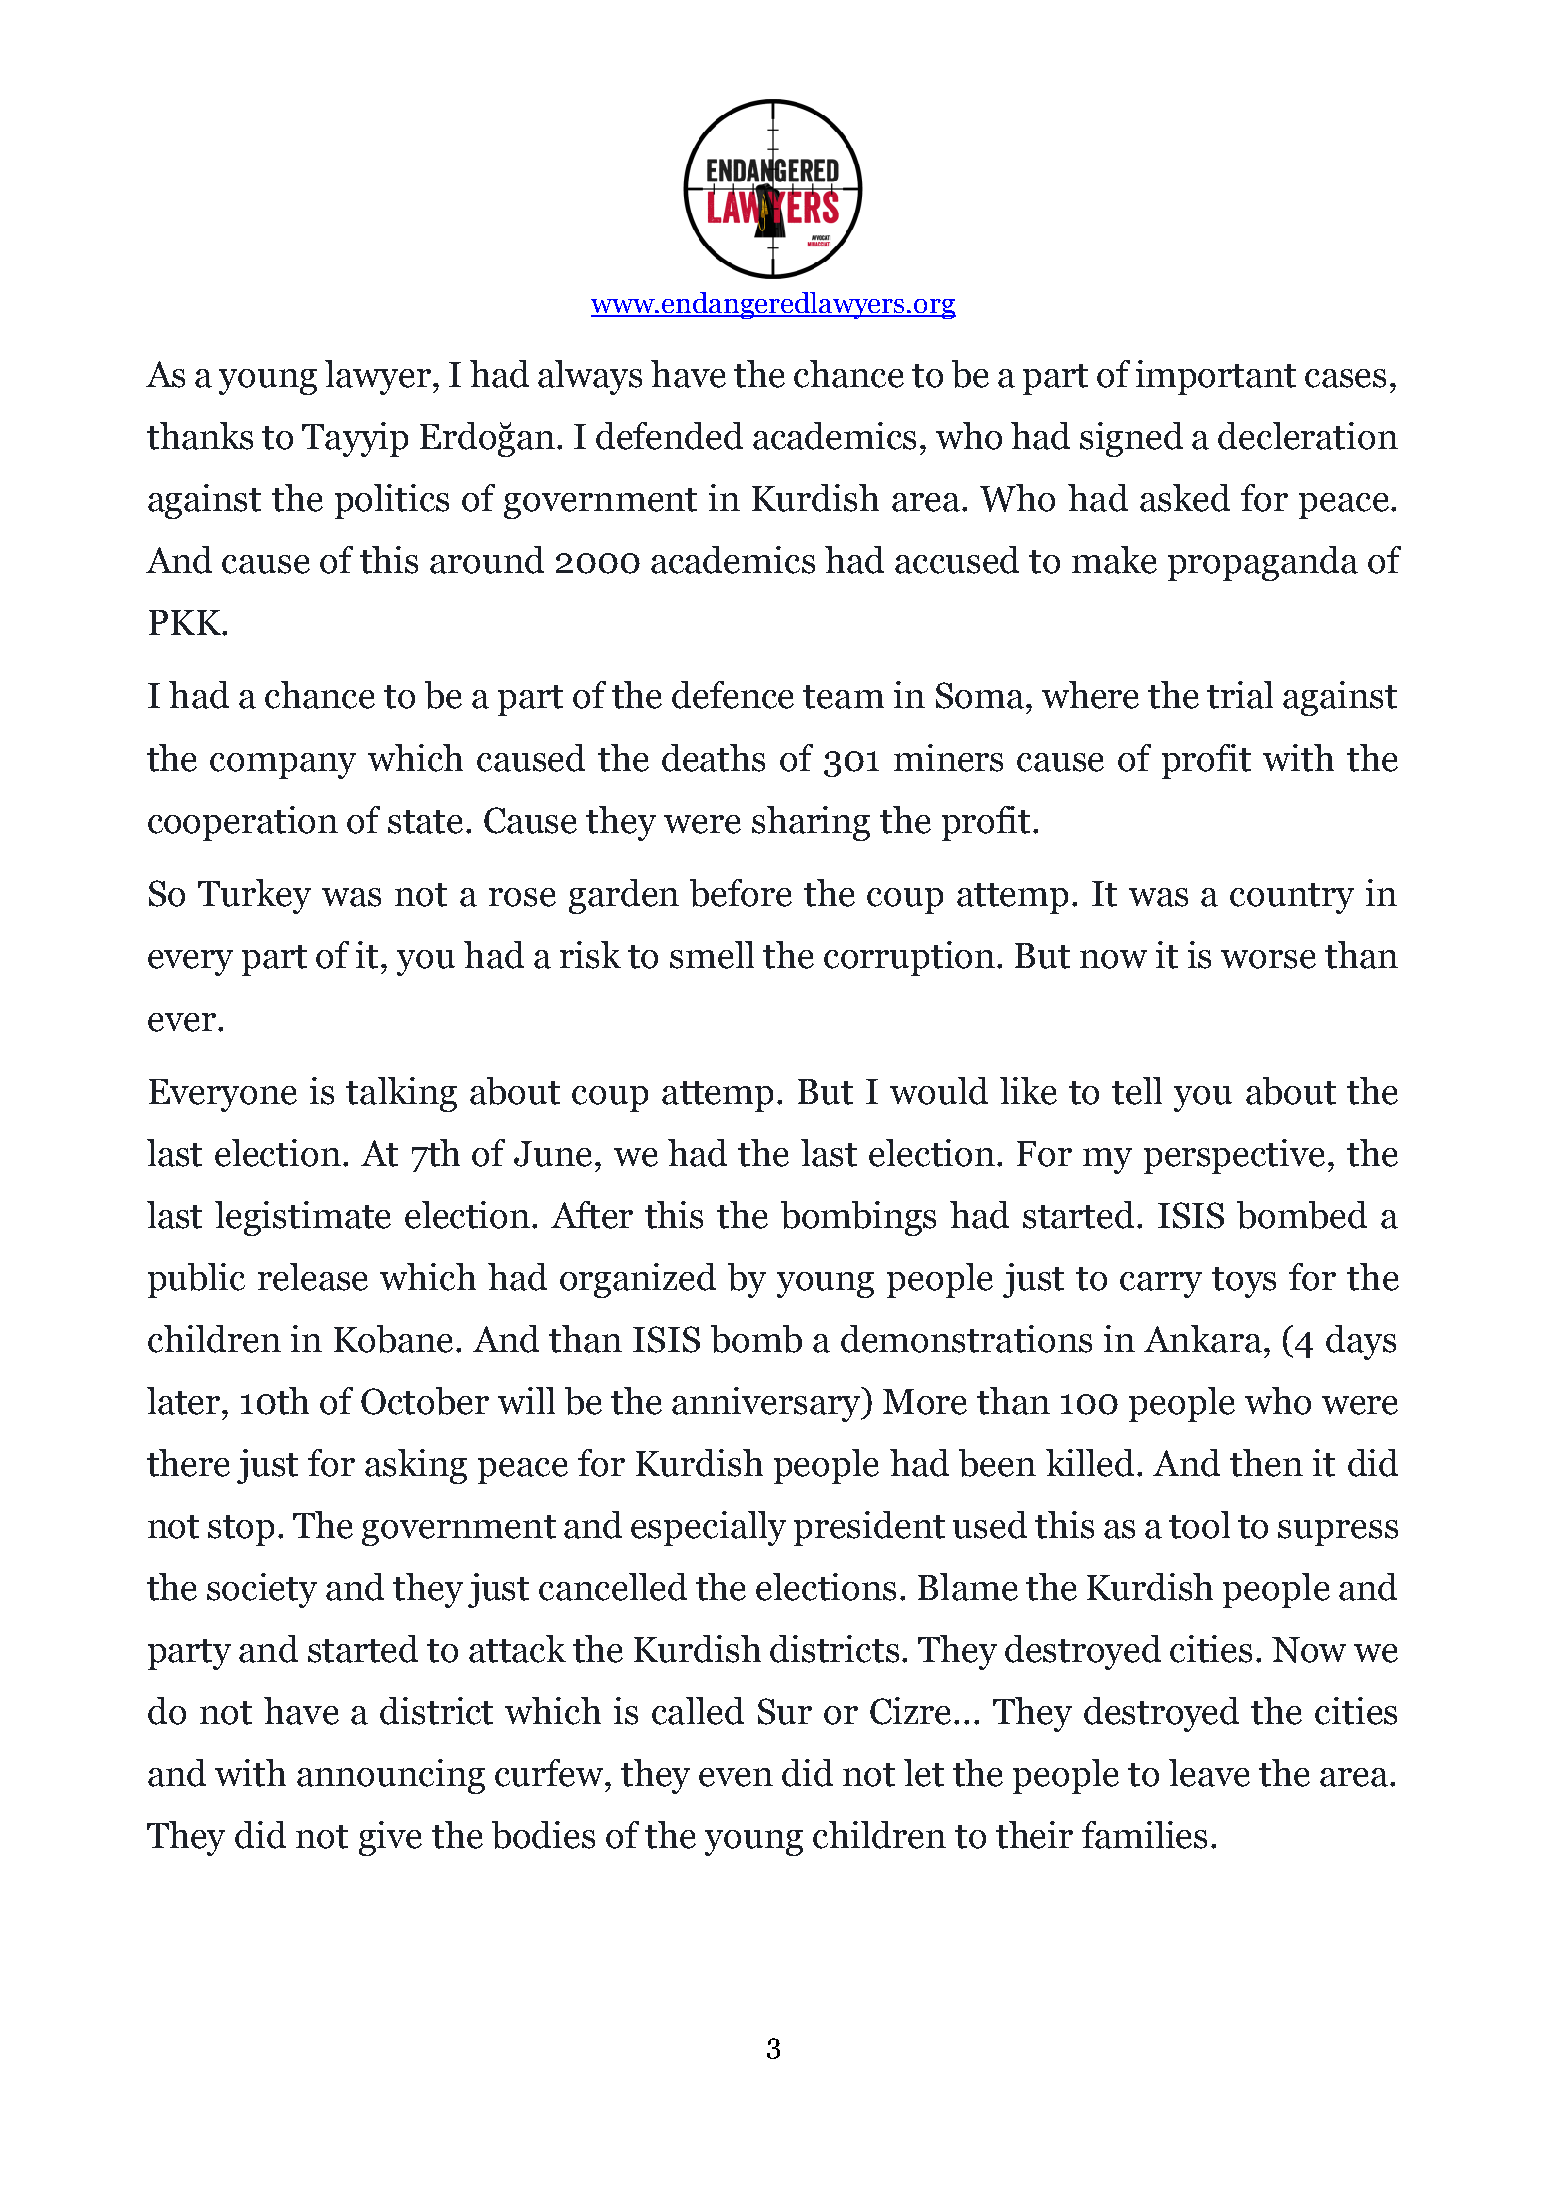 The image size is (1547, 2187). Describe the element at coordinates (1292, 898) in the image. I see `country` at that location.
